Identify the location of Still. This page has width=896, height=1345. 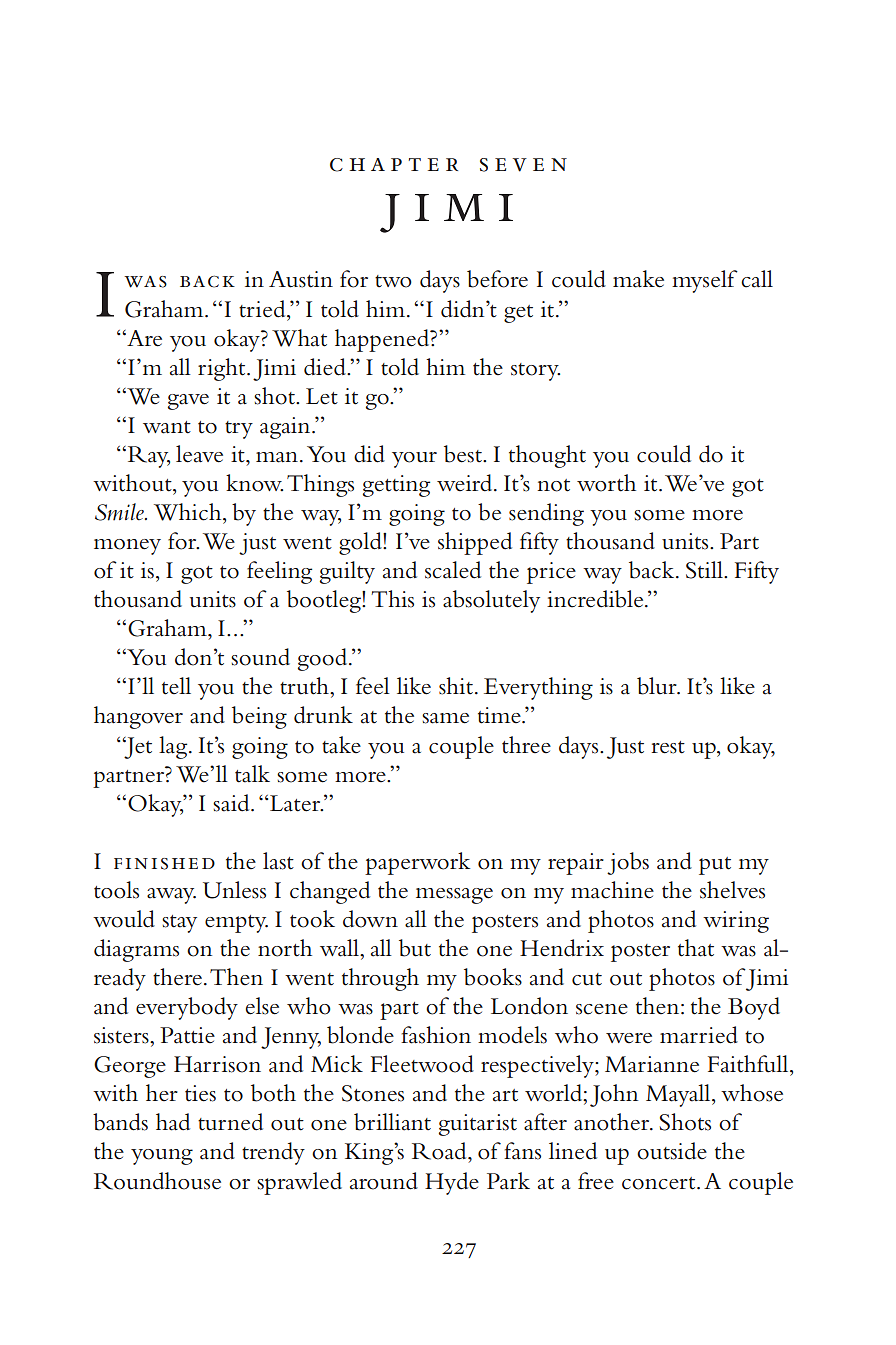
(705, 570).
